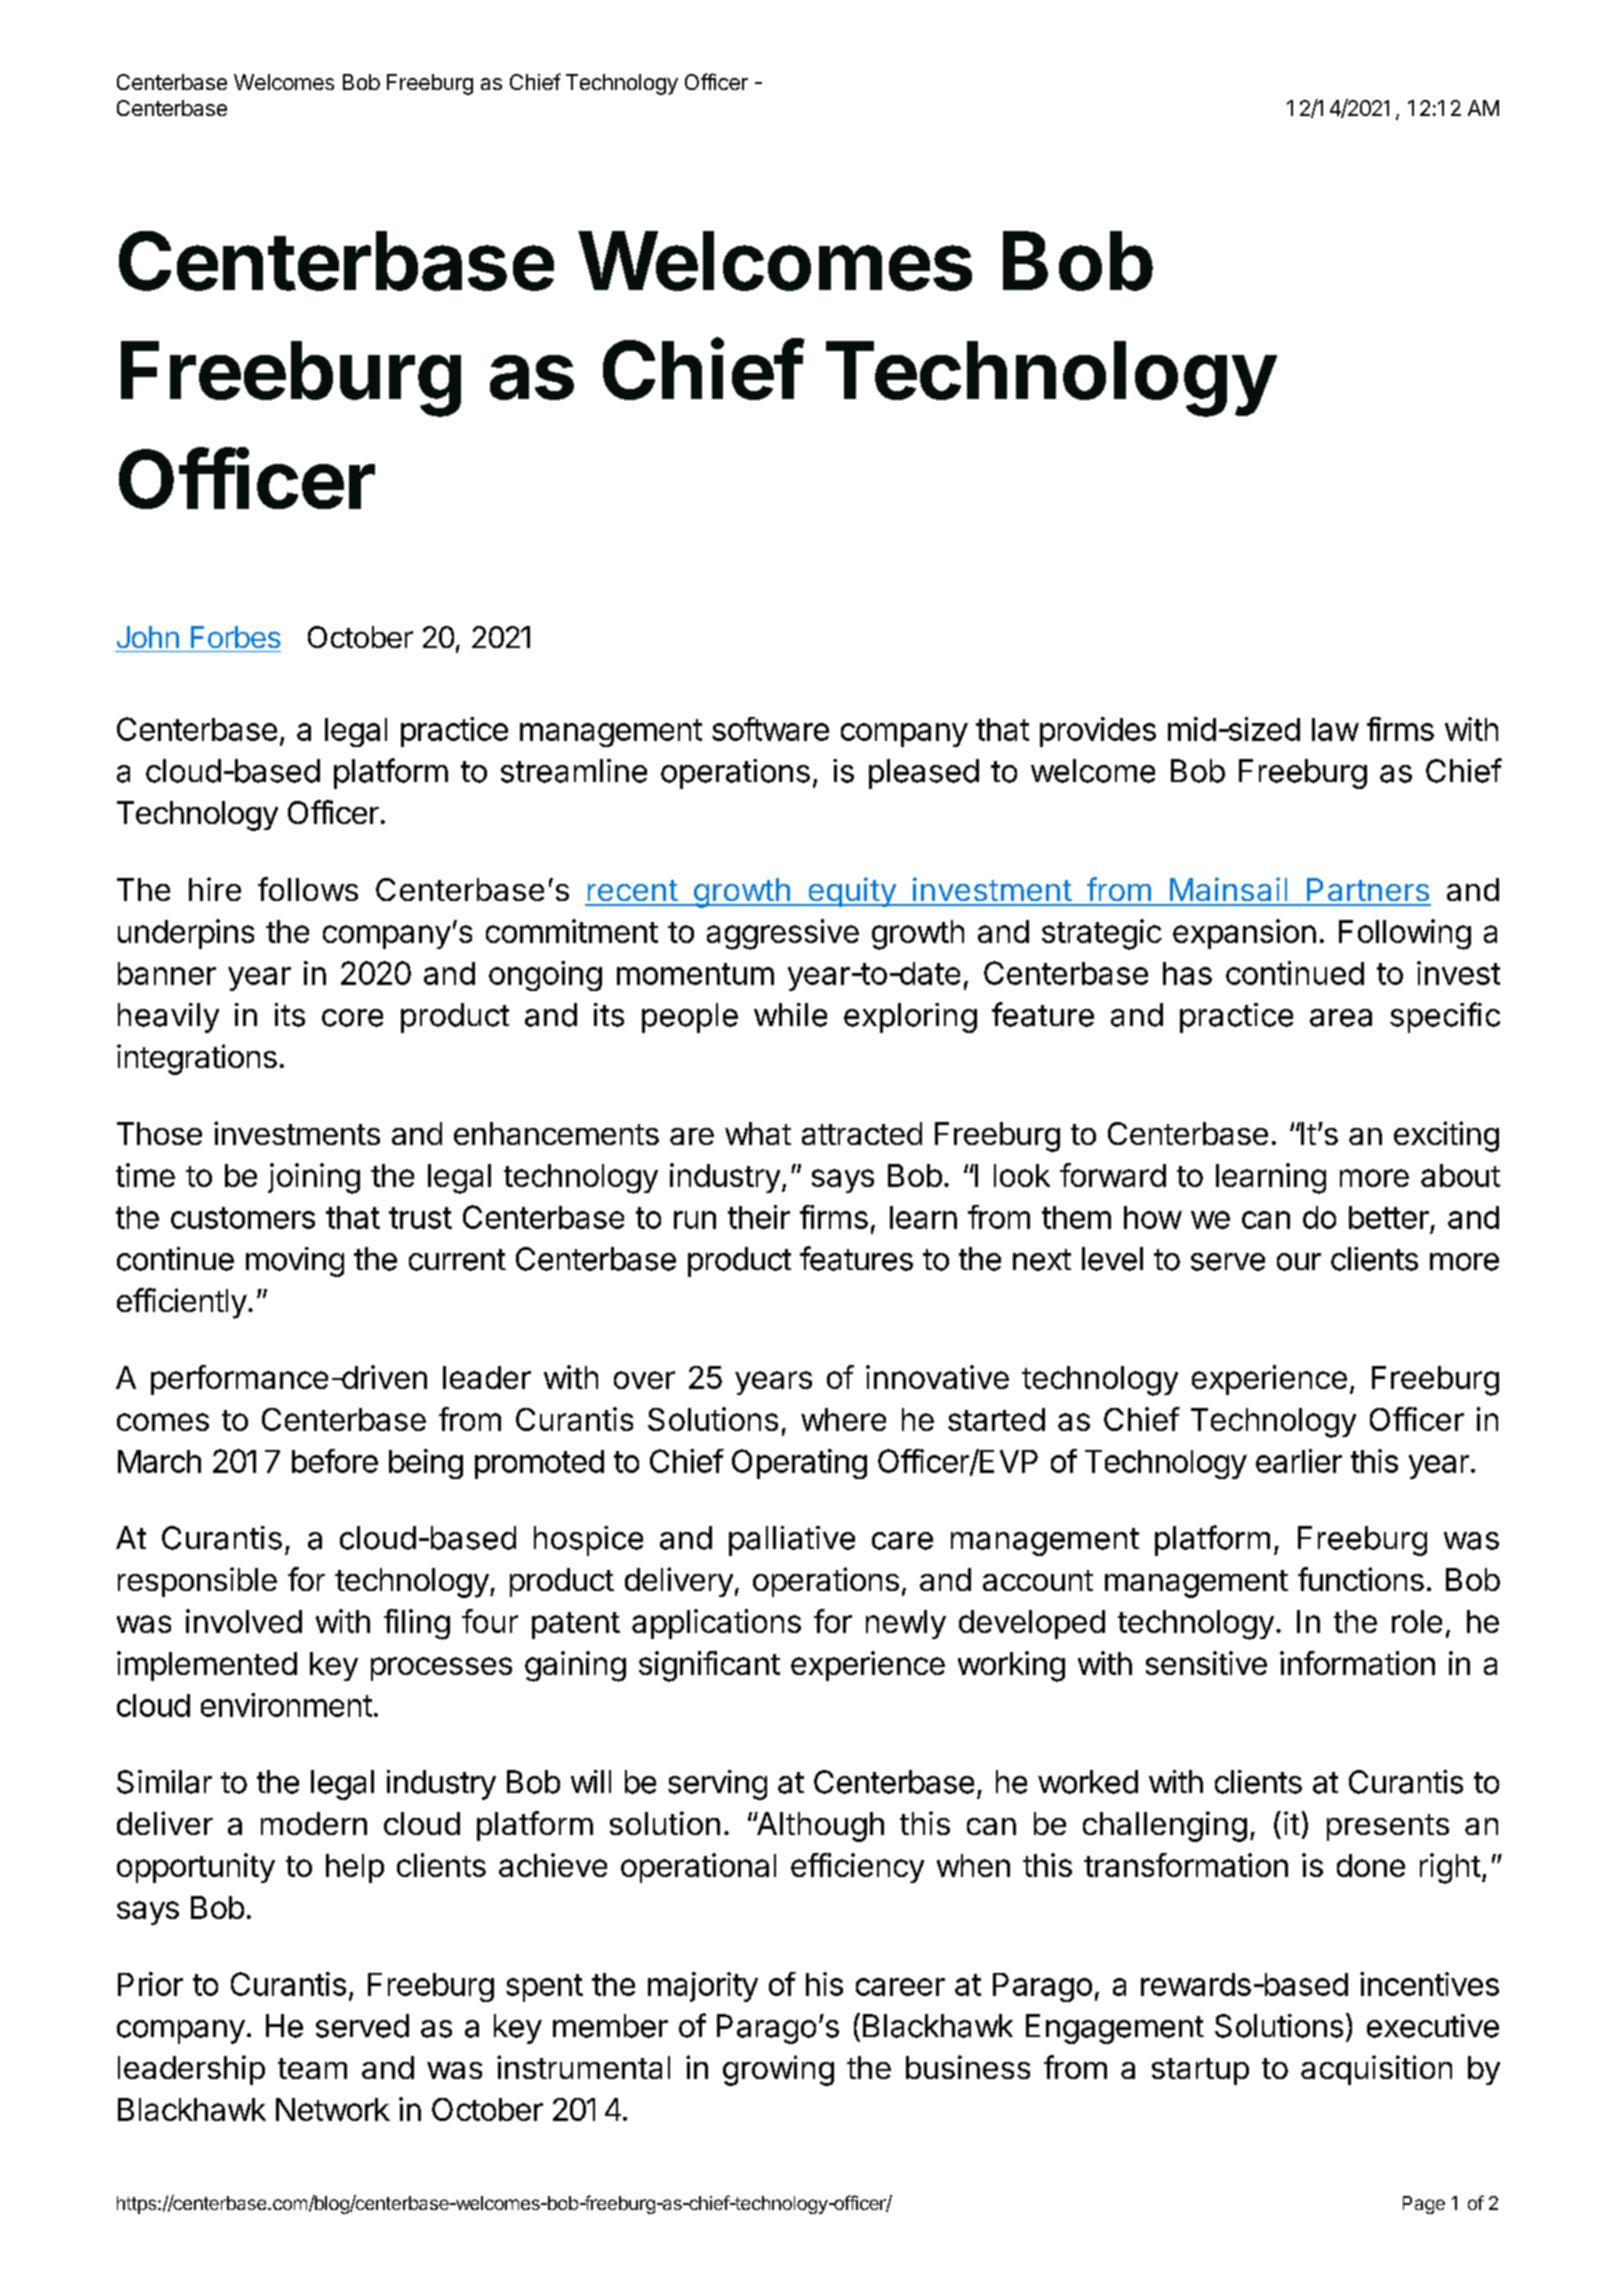 This image has height=2284, width=1615. What do you see at coordinates (236, 637) in the image?
I see `Forbes` at bounding box center [236, 637].
